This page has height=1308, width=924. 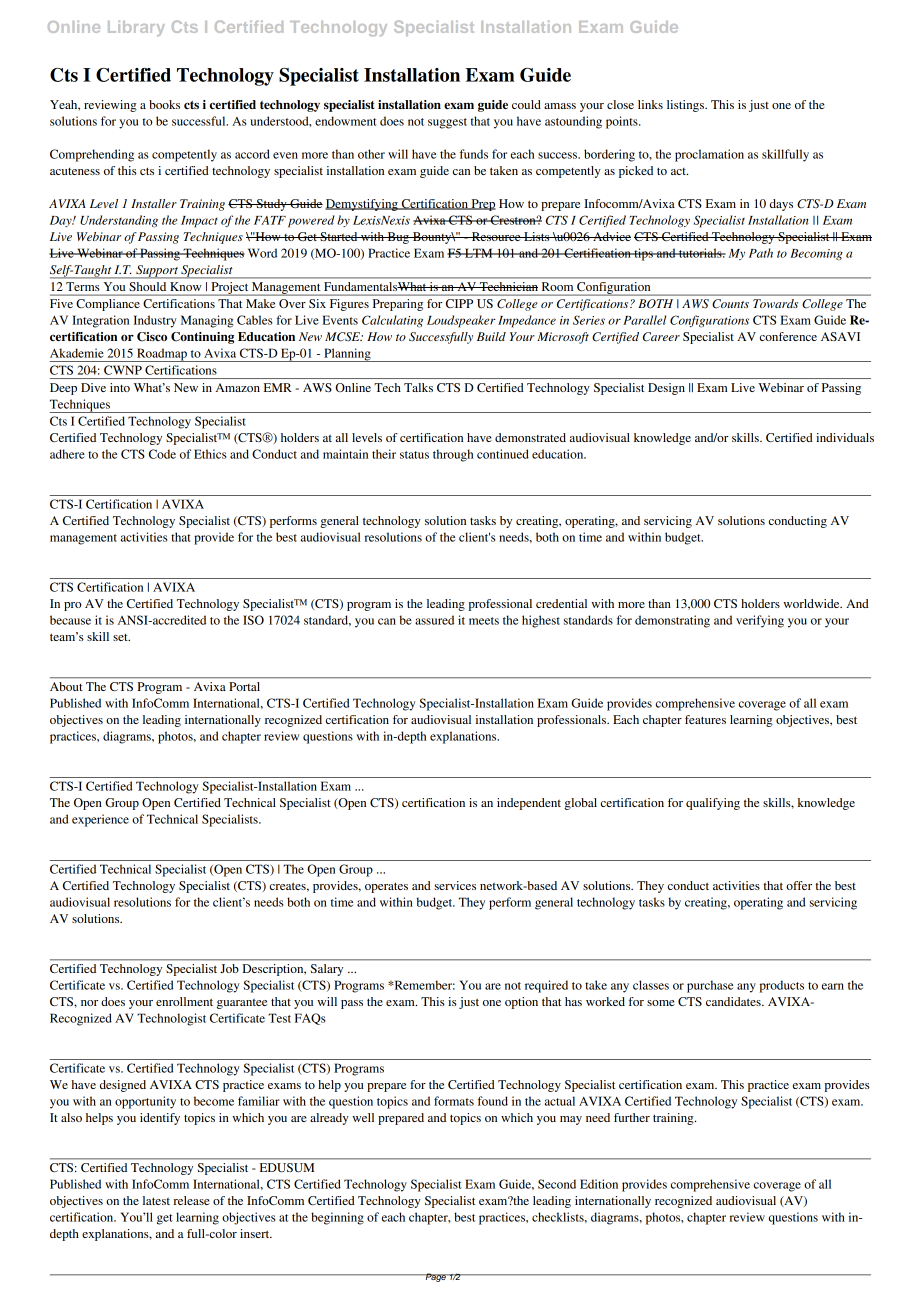 I want to click on Job, so click(x=230, y=968).
